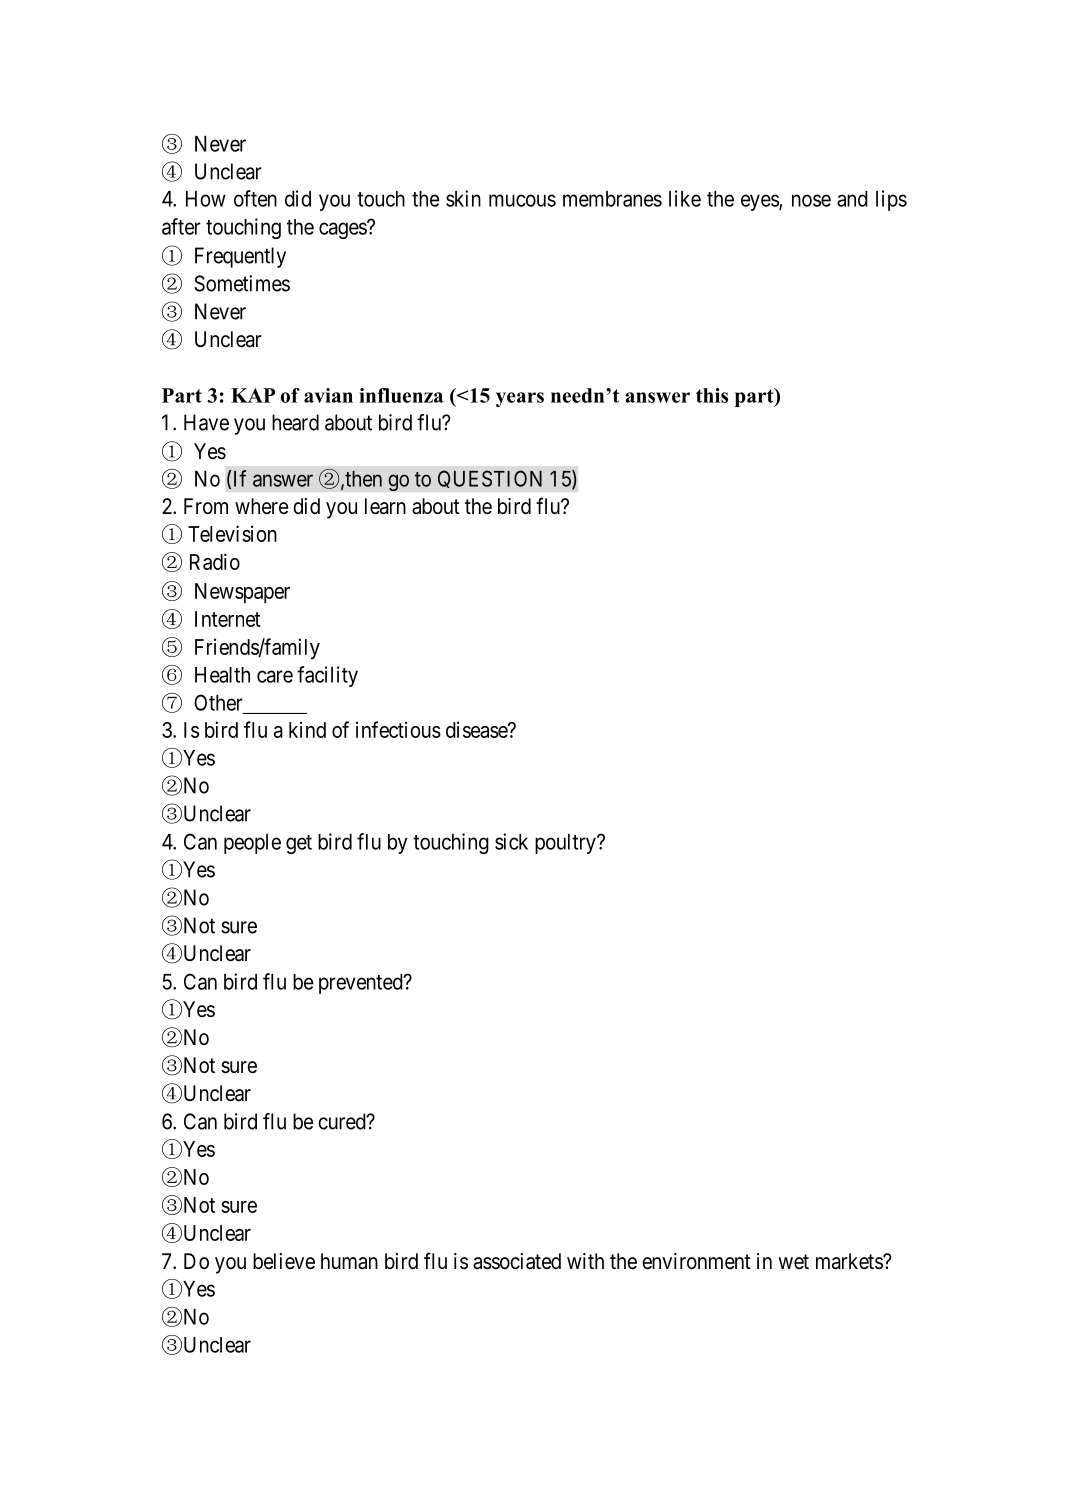 Image resolution: width=1067 pixels, height=1509 pixels. I want to click on sick, so click(511, 841).
